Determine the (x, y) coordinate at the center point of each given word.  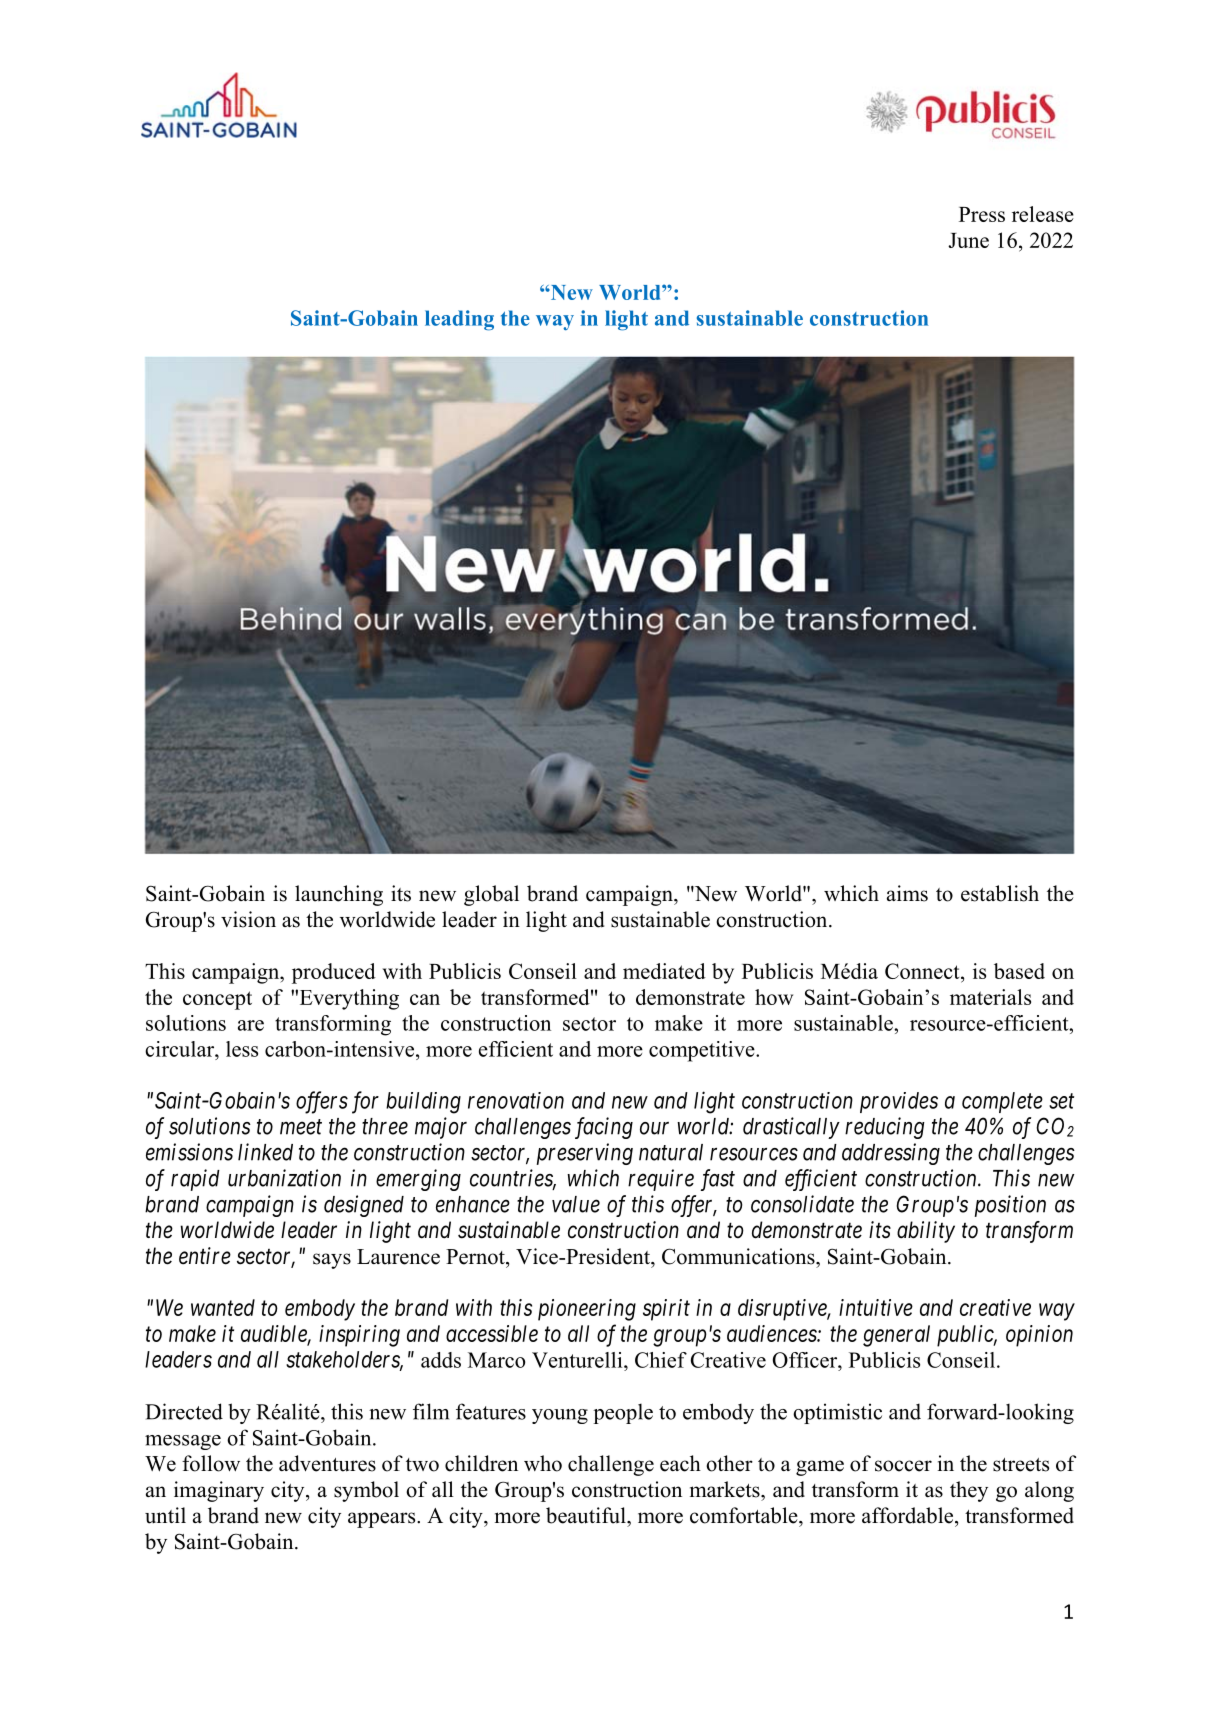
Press (982, 214)
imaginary (219, 1491)
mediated (664, 971)
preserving (585, 1154)
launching (339, 895)
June (968, 240)
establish (1000, 893)
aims (907, 893)
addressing (891, 1154)
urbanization (284, 1178)
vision (248, 919)
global (491, 895)
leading (459, 320)
